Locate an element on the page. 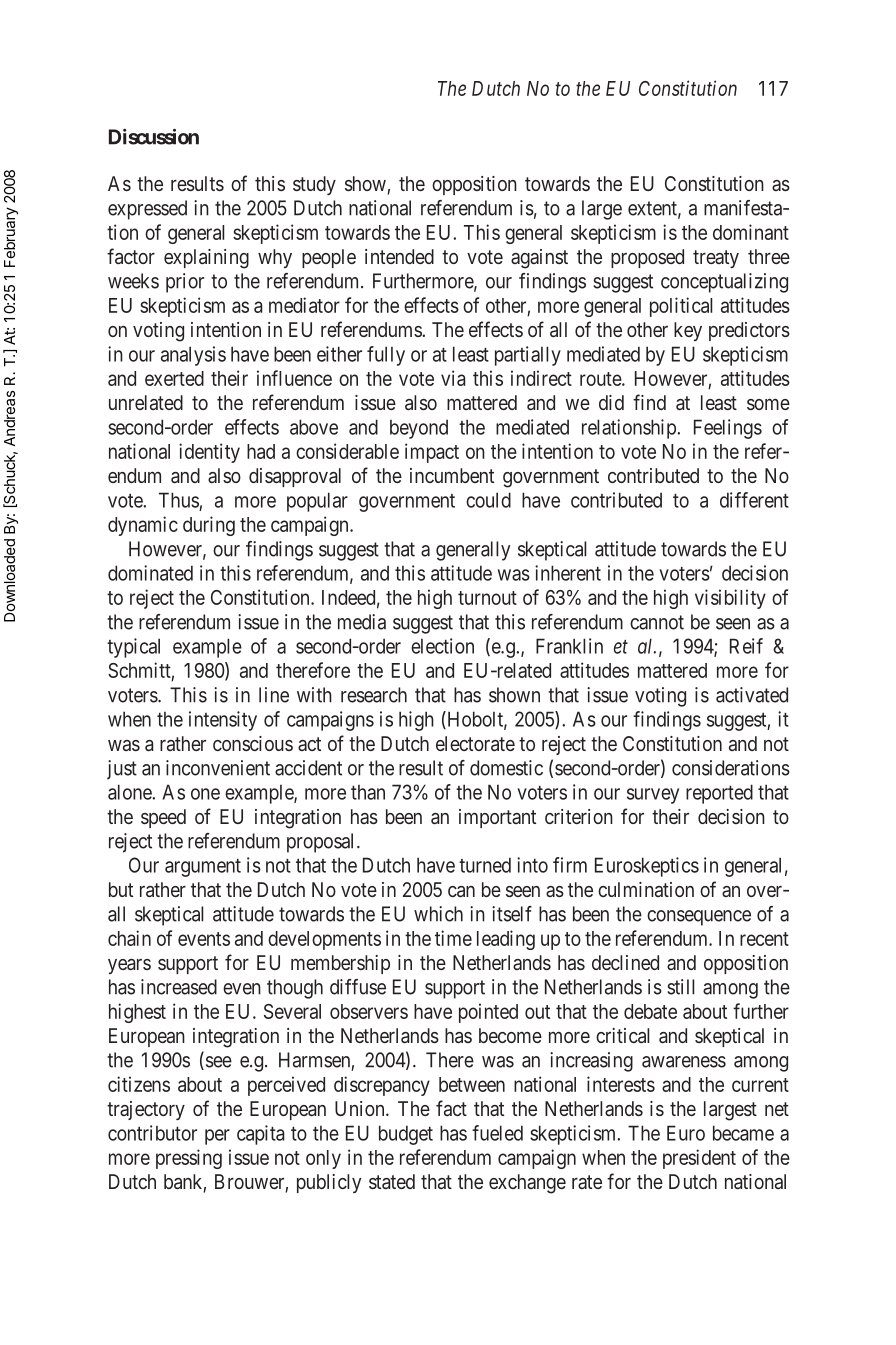 The width and height of the document is (896, 1345). some is located at coordinates (768, 404).
